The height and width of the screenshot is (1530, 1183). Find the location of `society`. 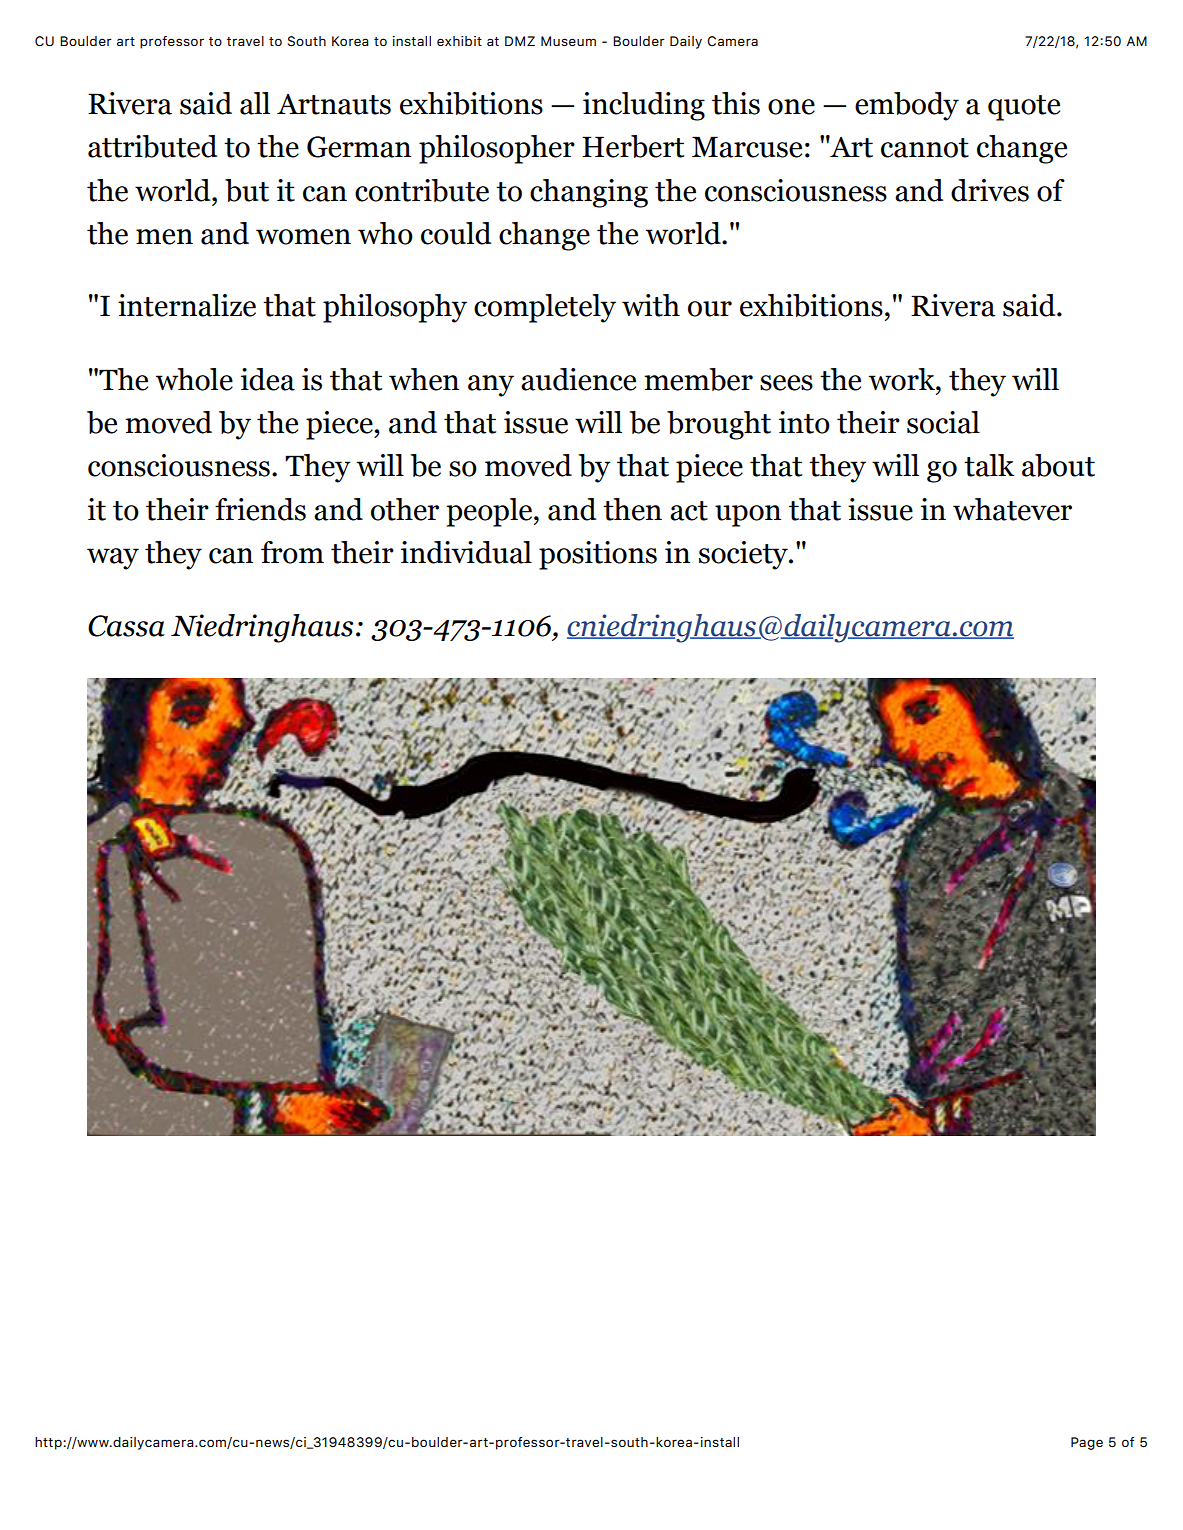

society is located at coordinates (744, 555).
